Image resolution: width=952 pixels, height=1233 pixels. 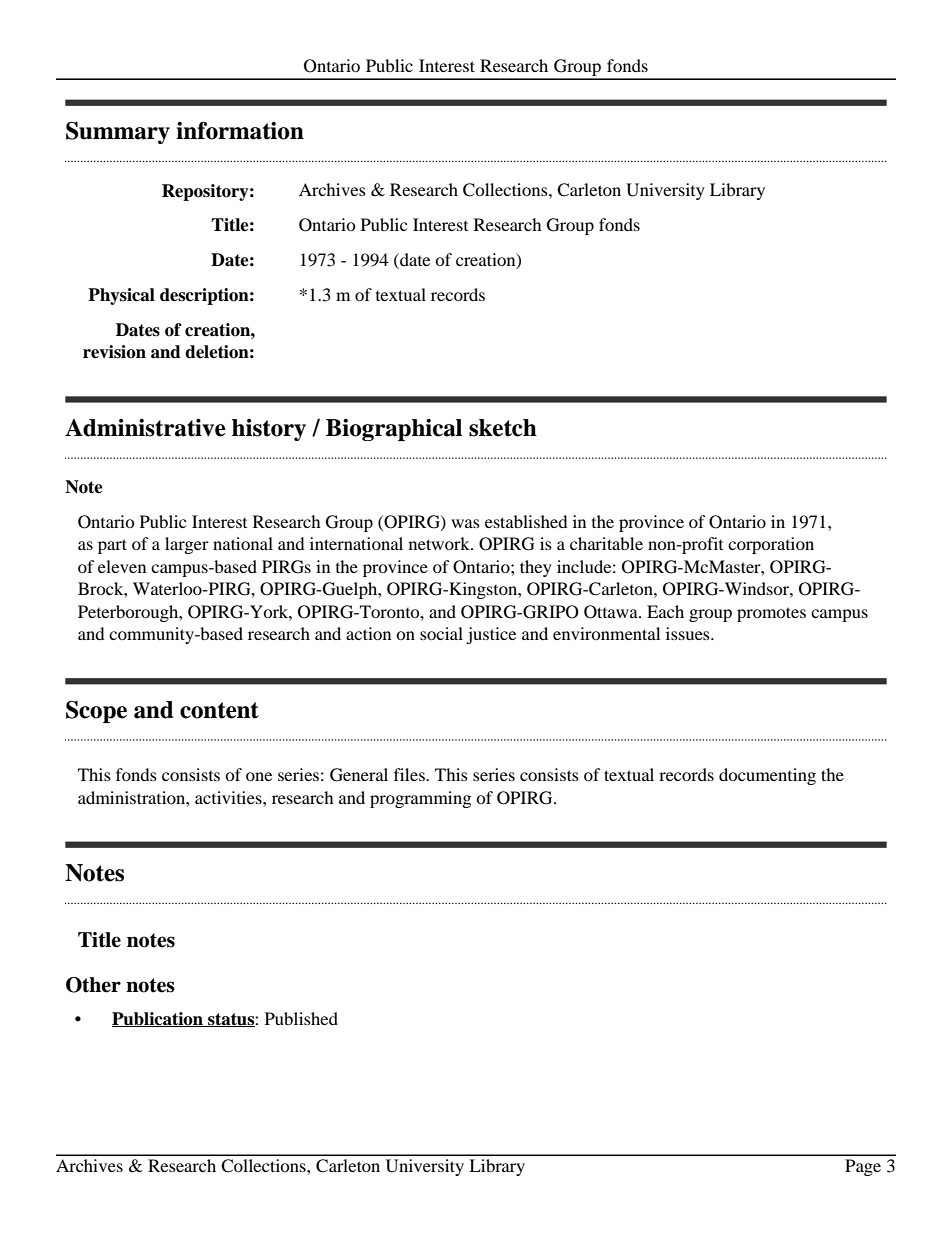 What do you see at coordinates (465, 523) in the image?
I see `was` at bounding box center [465, 523].
